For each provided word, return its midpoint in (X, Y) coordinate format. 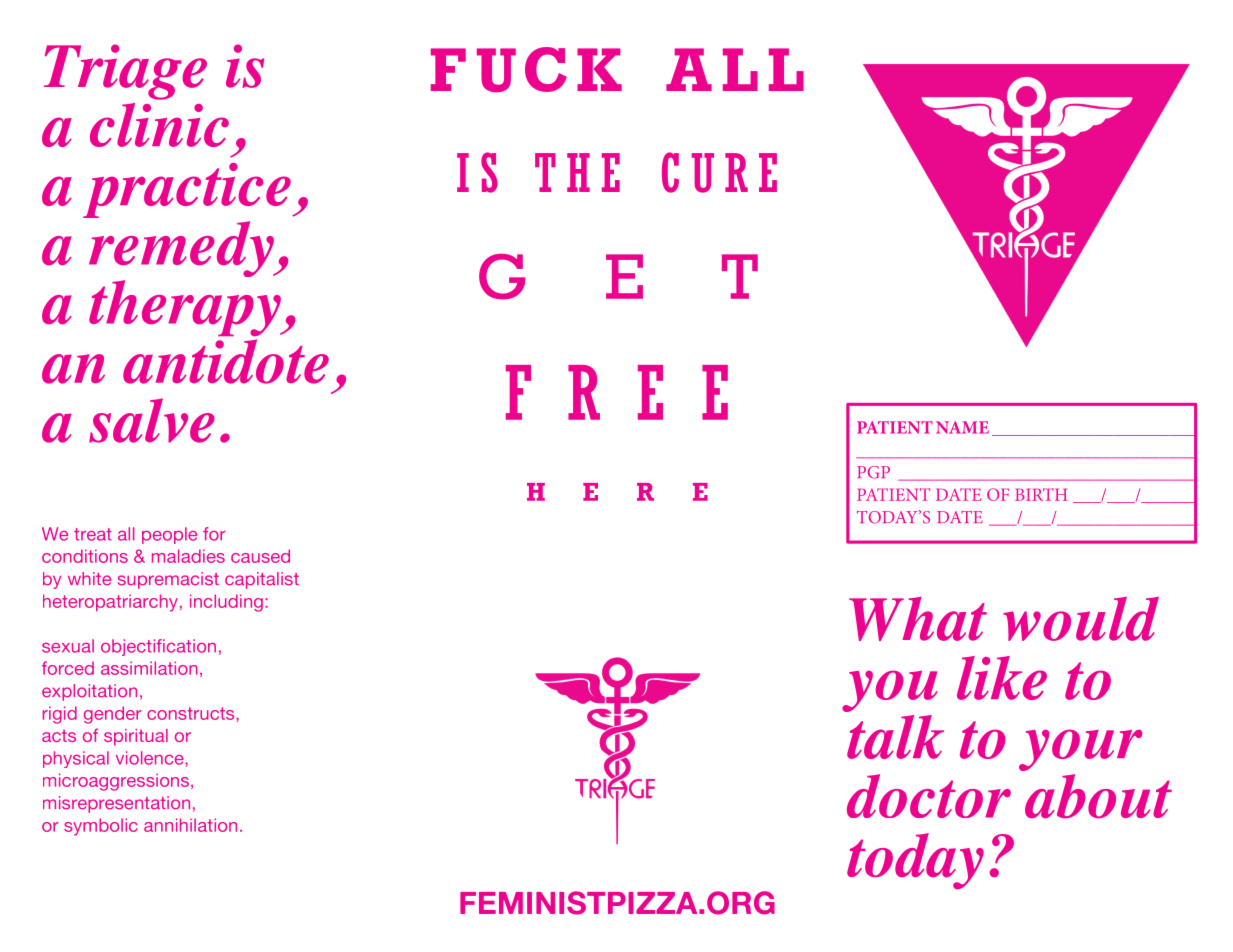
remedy (182, 249)
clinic (159, 125)
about (1098, 796)
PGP (873, 472)
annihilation (190, 825)
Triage (125, 72)
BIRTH (1041, 494)
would (1081, 619)
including (226, 603)
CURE (719, 172)
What (918, 619)
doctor (929, 796)
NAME (962, 427)
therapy (186, 308)
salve (152, 420)
